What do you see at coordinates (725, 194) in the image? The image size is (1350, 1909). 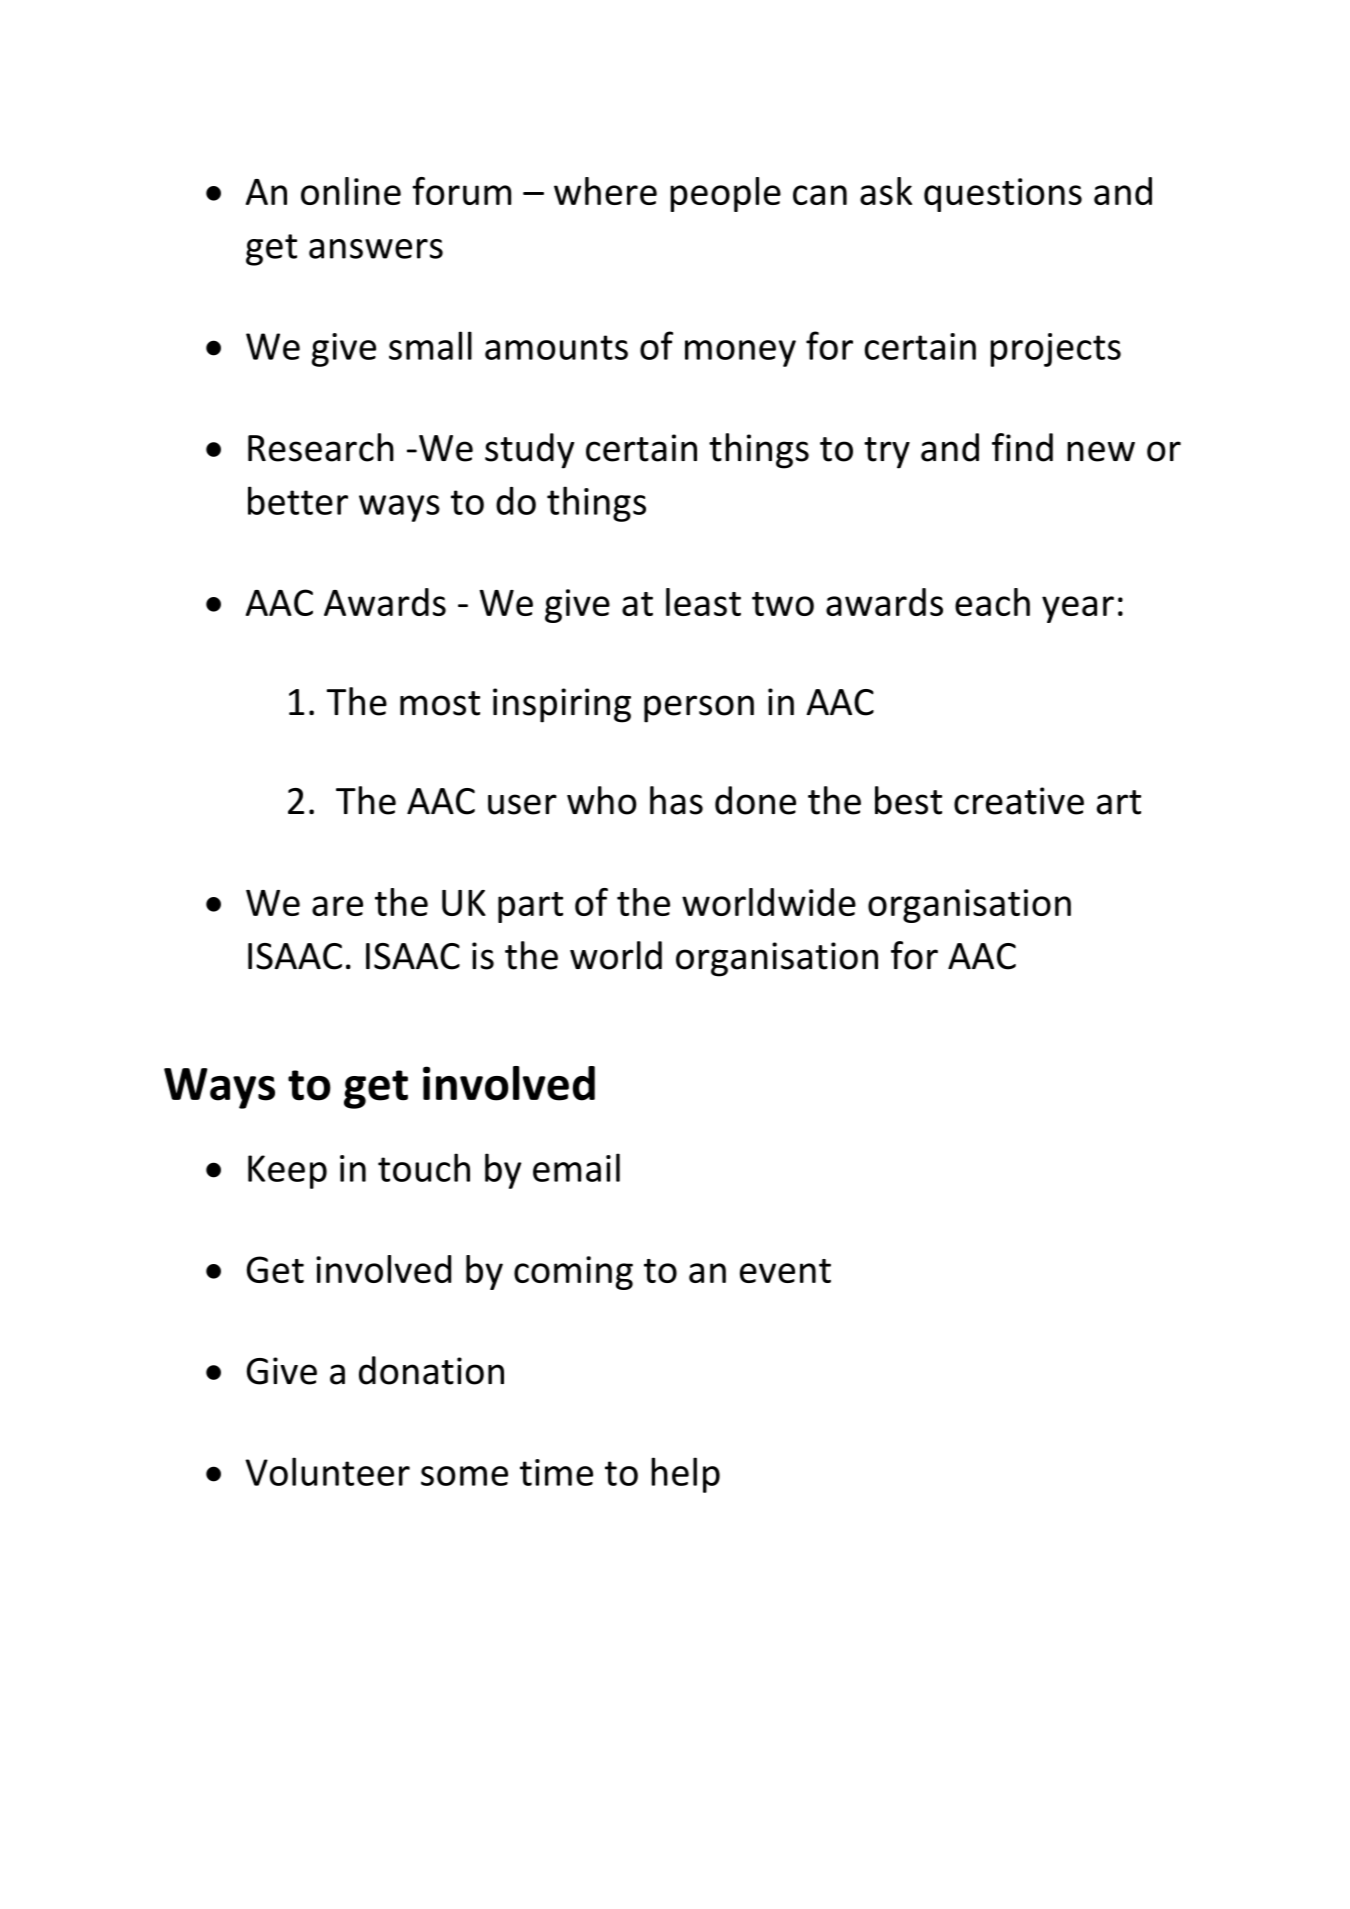 I see `people` at bounding box center [725, 194].
